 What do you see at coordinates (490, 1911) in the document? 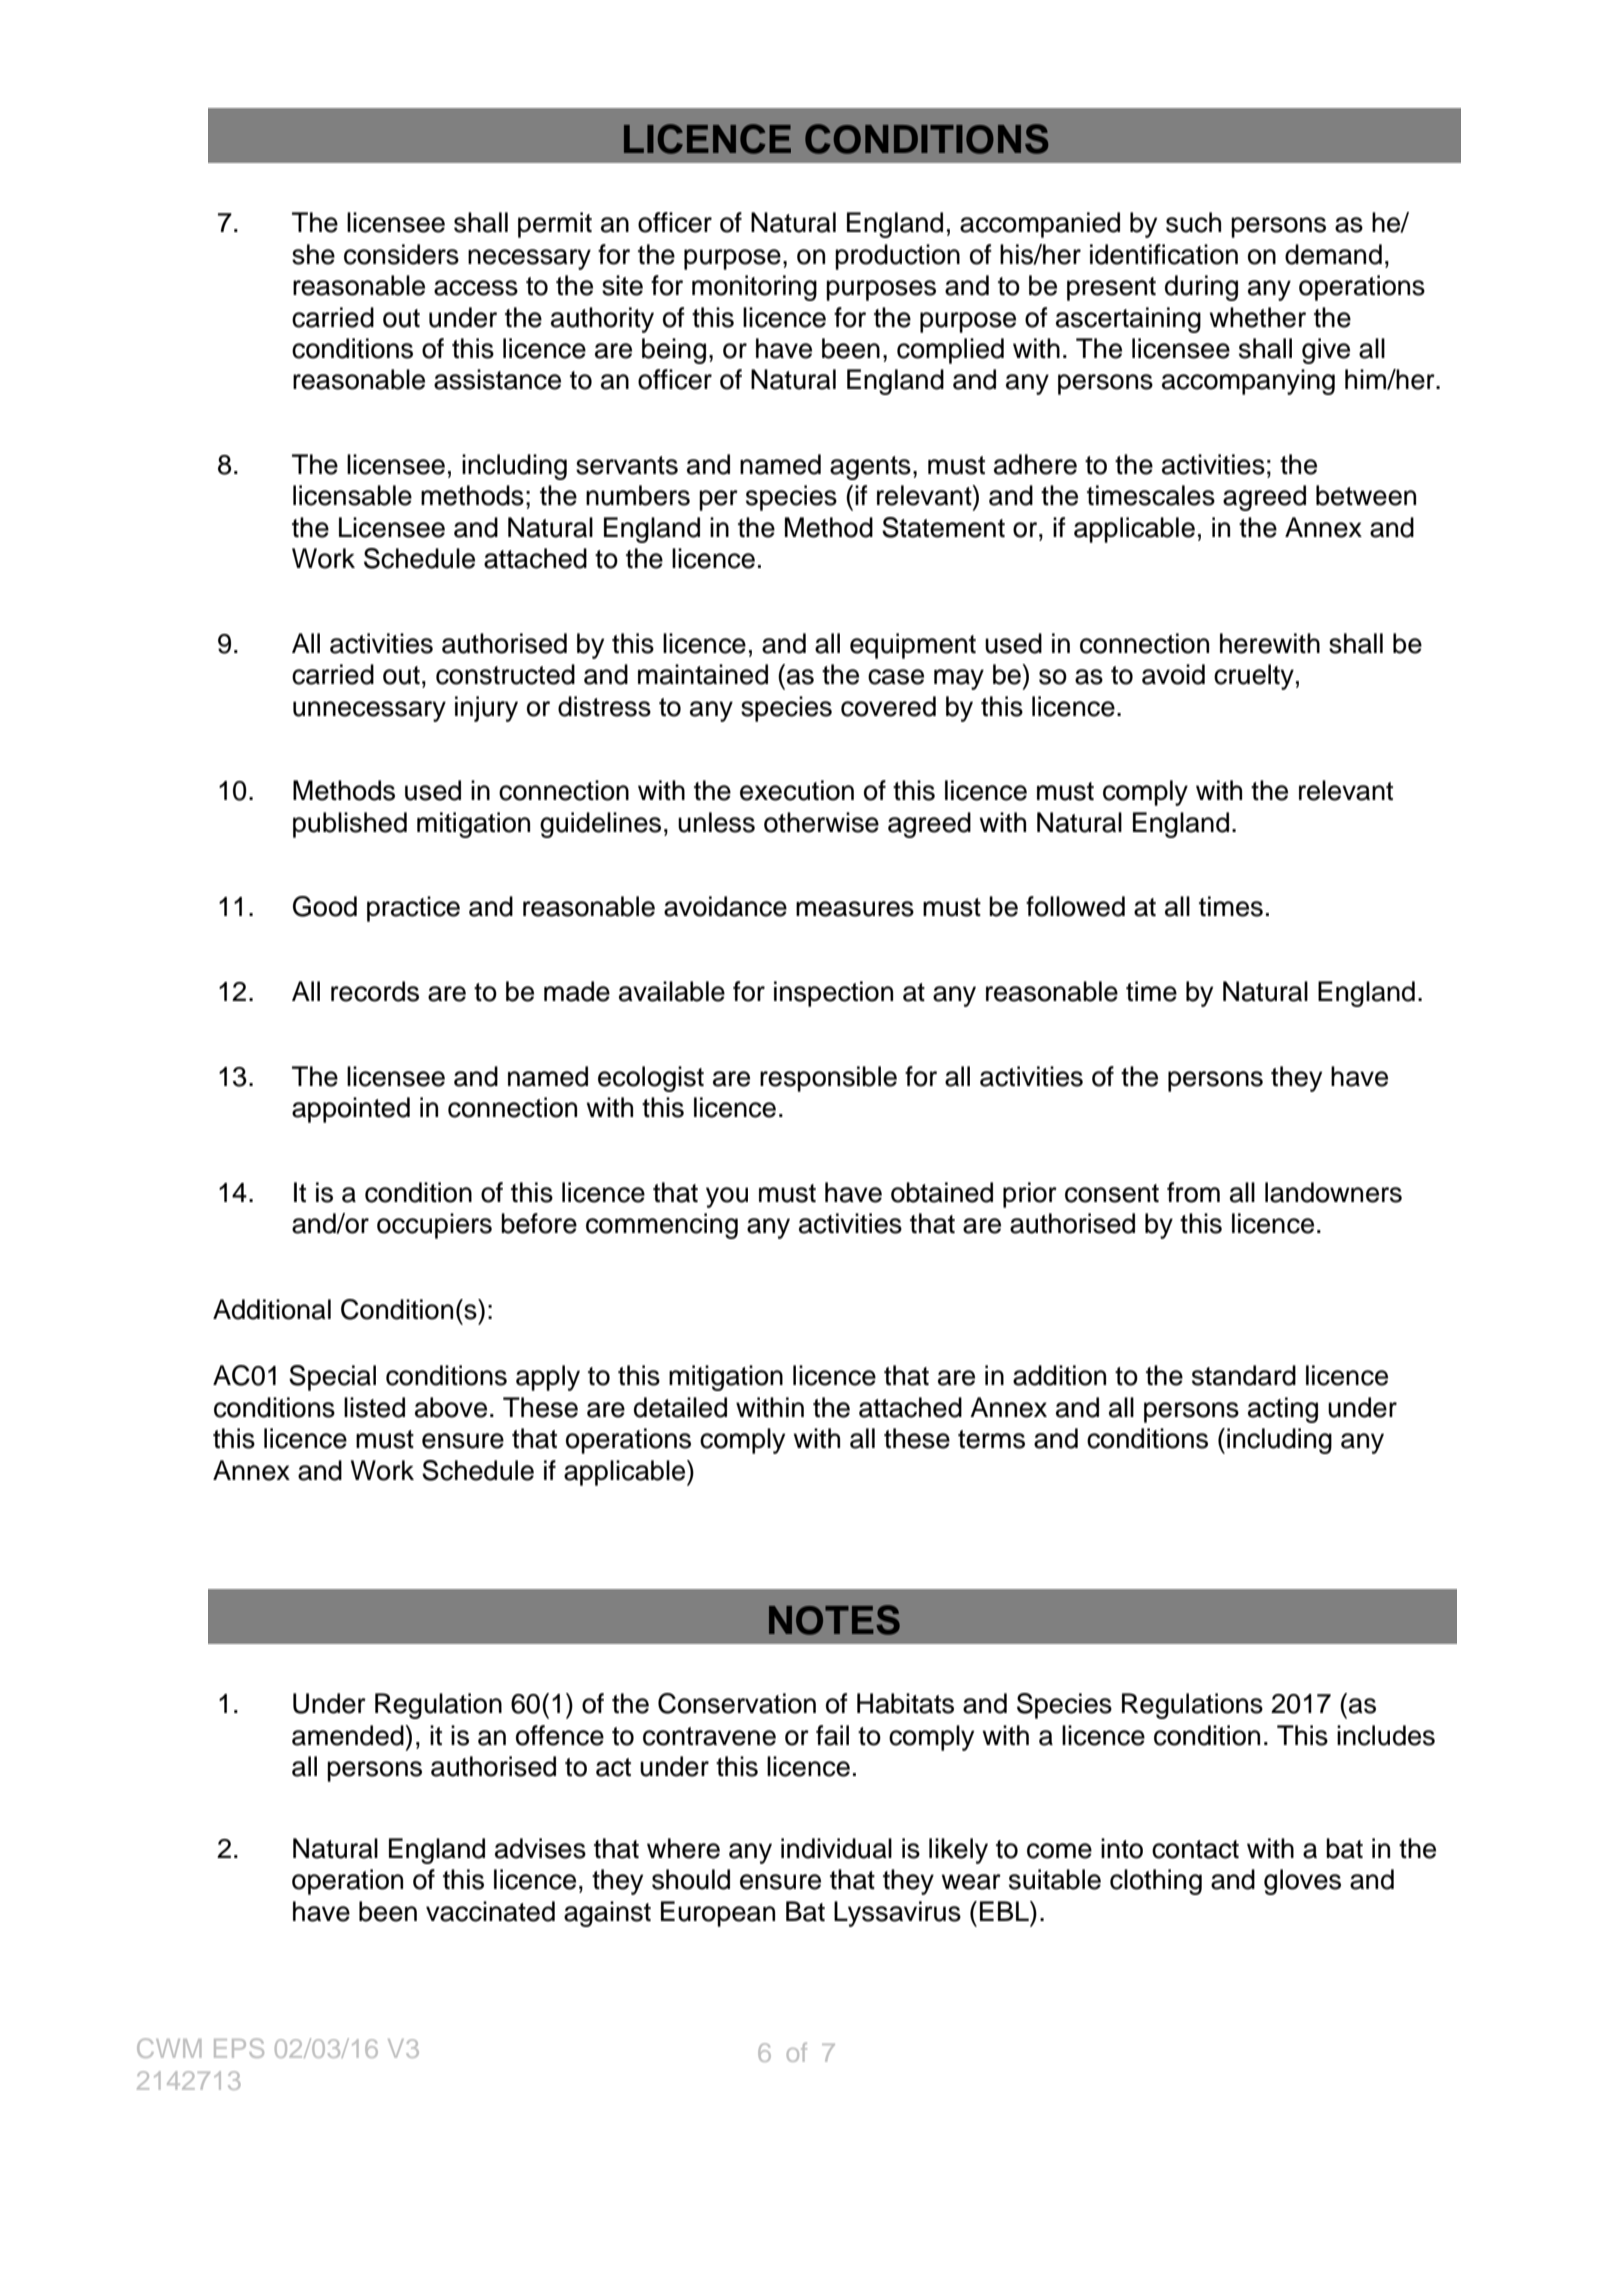
I see `vaccinated` at bounding box center [490, 1911].
